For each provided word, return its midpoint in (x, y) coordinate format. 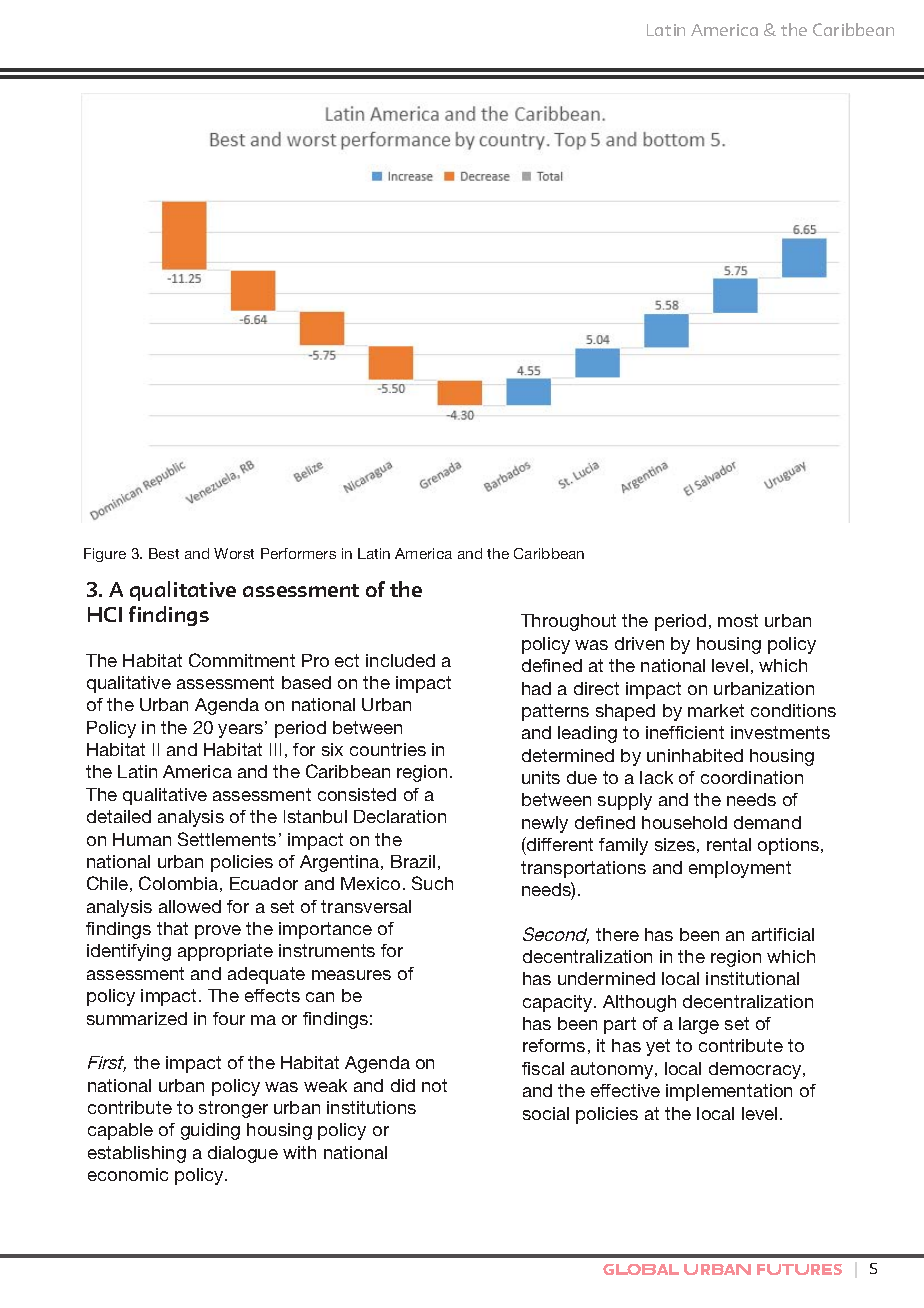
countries (388, 749)
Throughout (568, 622)
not (434, 1085)
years (242, 730)
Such (432, 883)
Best (164, 553)
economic (128, 1174)
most (738, 620)
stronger (233, 1109)
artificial (783, 934)
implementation (729, 1092)
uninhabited (695, 755)
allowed (190, 906)
